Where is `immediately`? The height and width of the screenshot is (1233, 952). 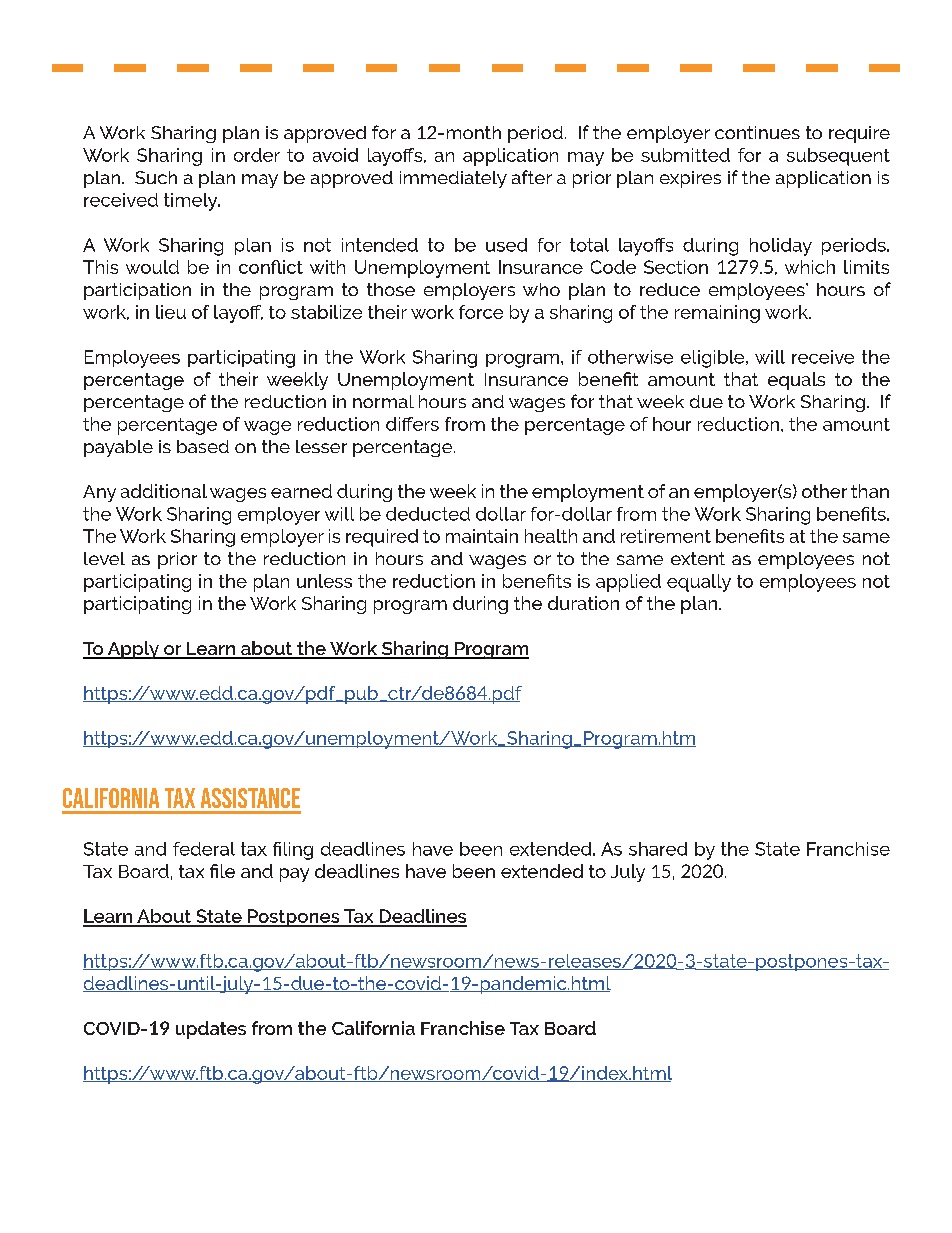 immediately is located at coordinates (453, 179).
